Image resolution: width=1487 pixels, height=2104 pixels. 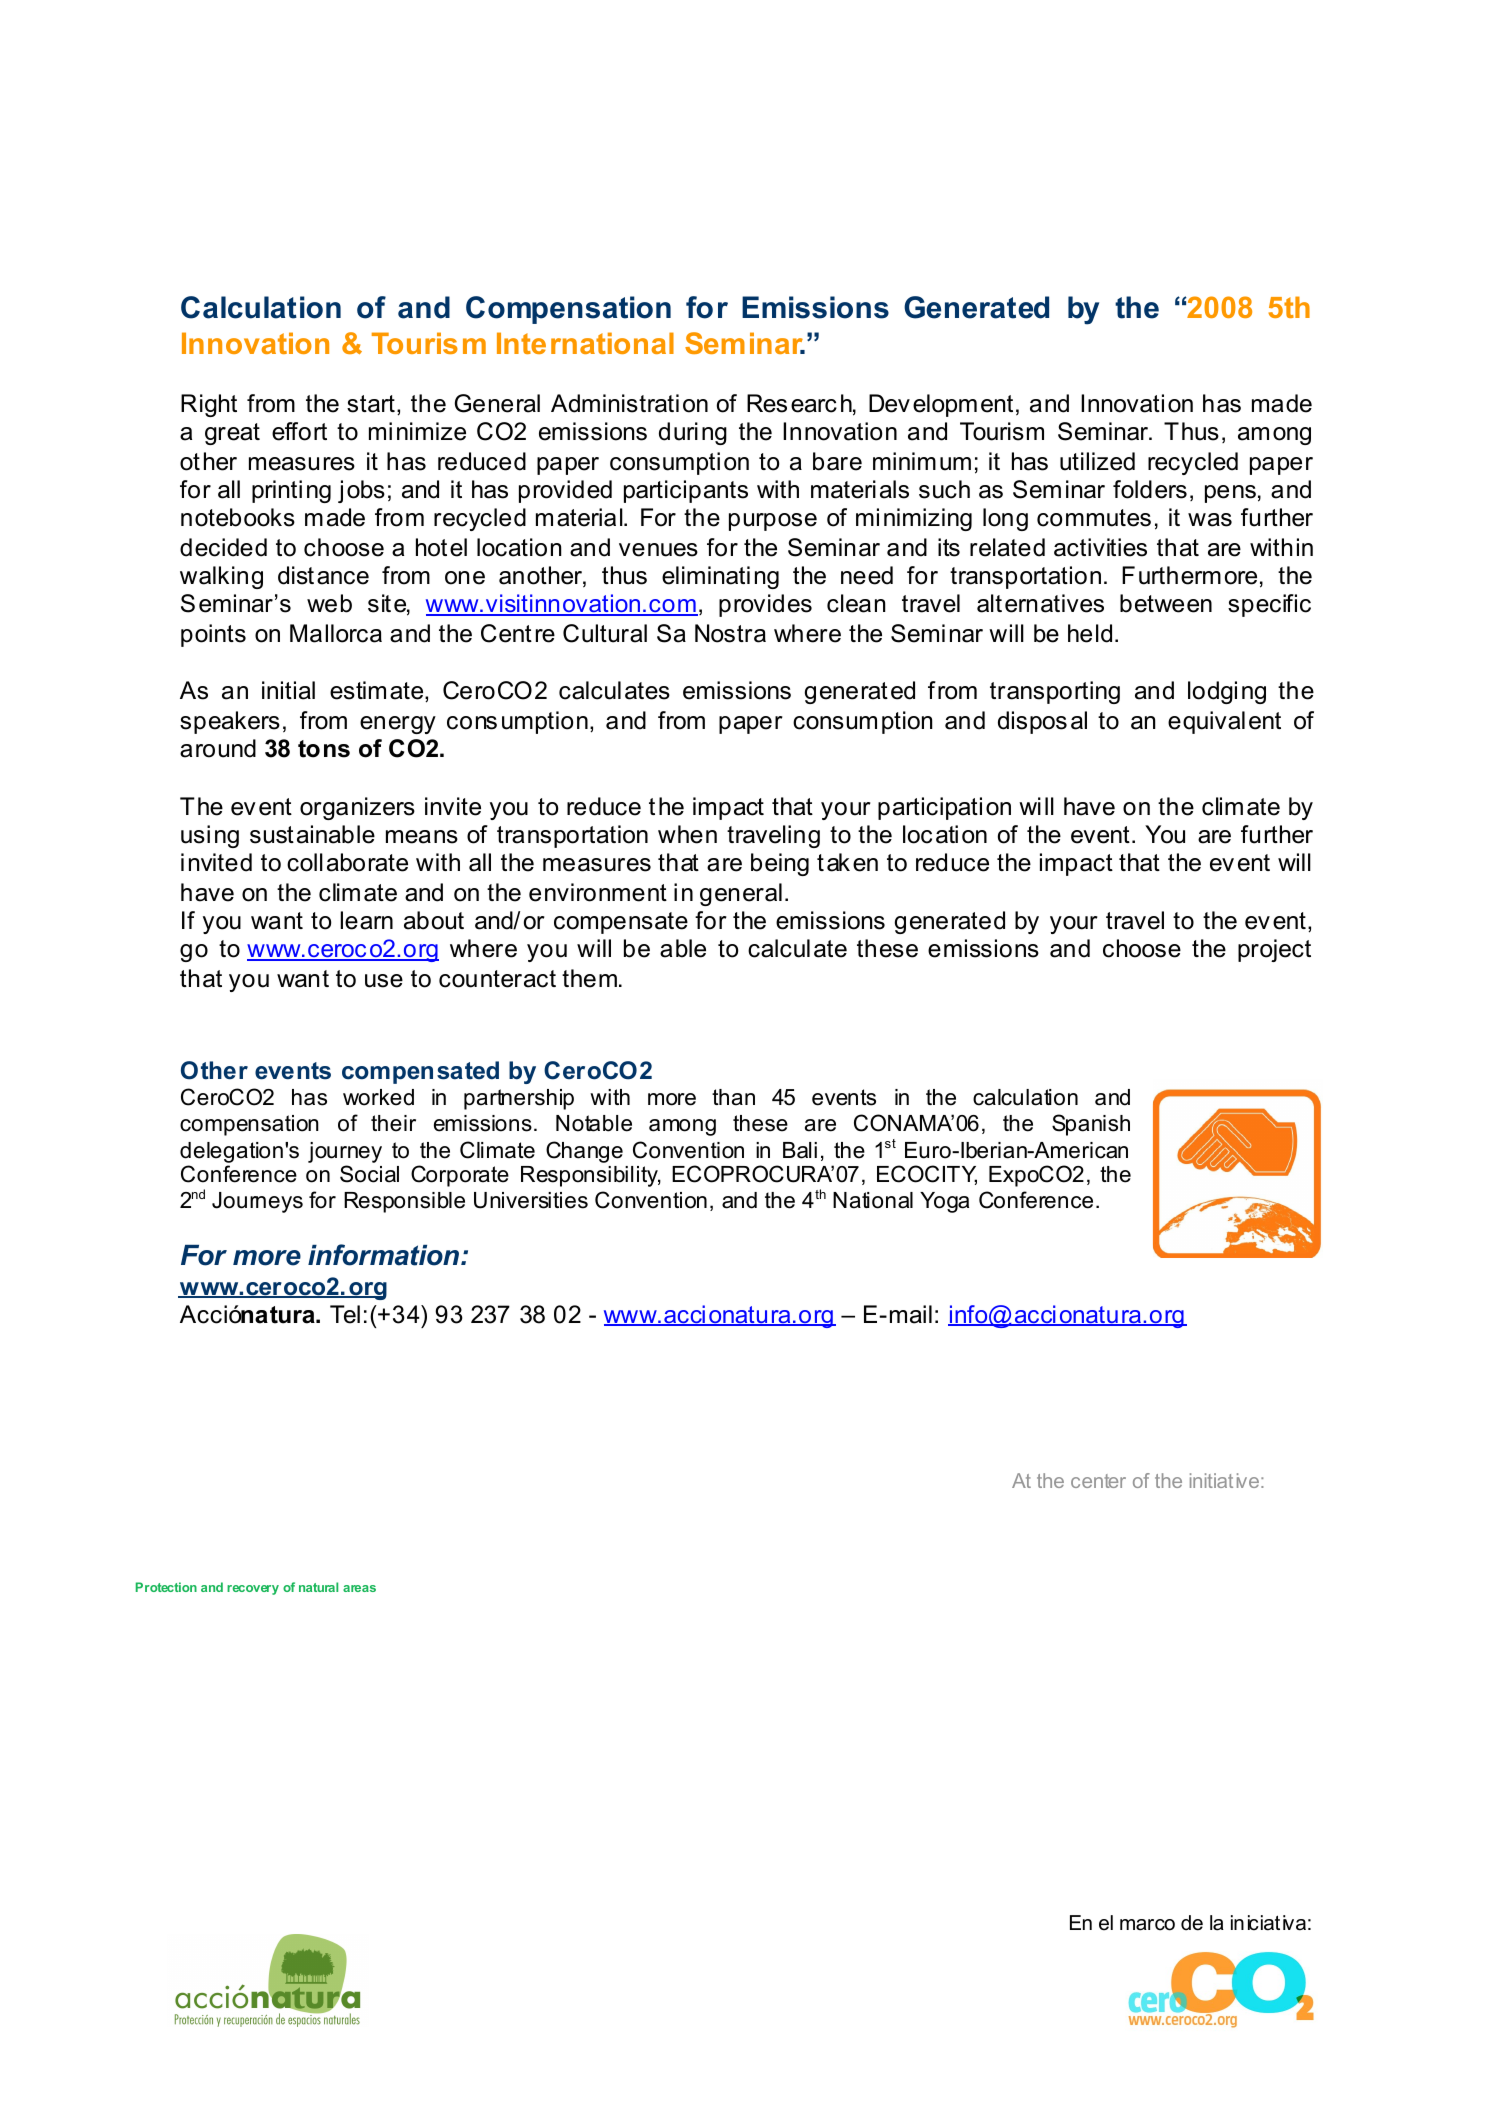 I want to click on during, so click(x=693, y=433).
